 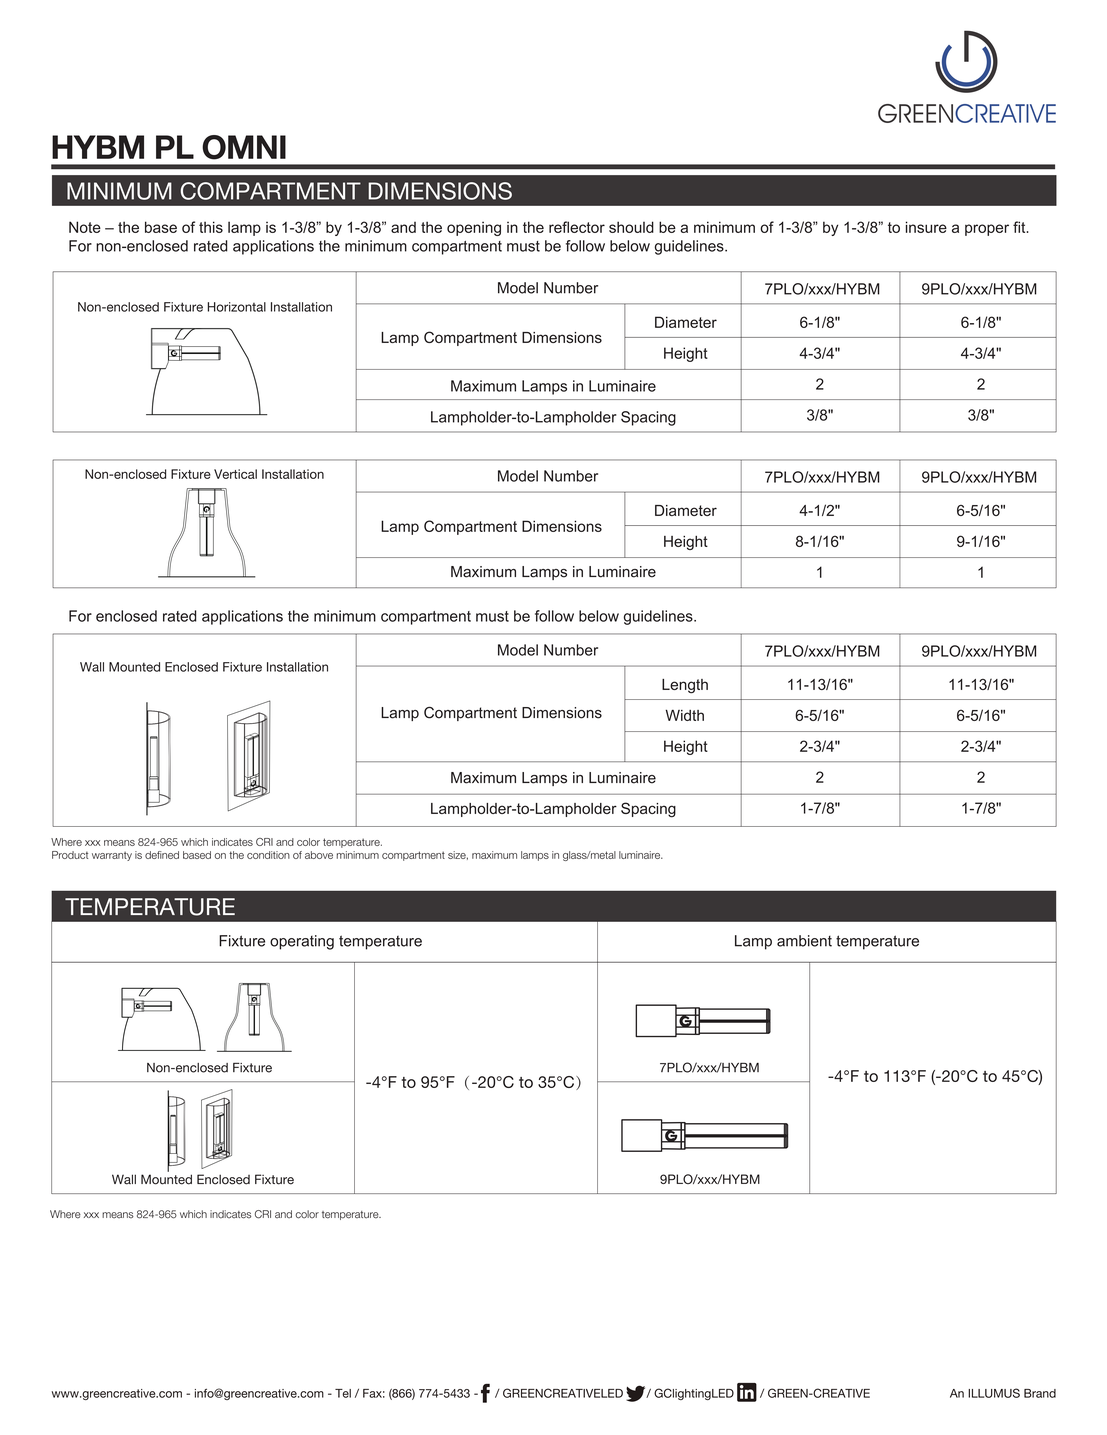 What do you see at coordinates (987, 230) in the screenshot?
I see `proper` at bounding box center [987, 230].
